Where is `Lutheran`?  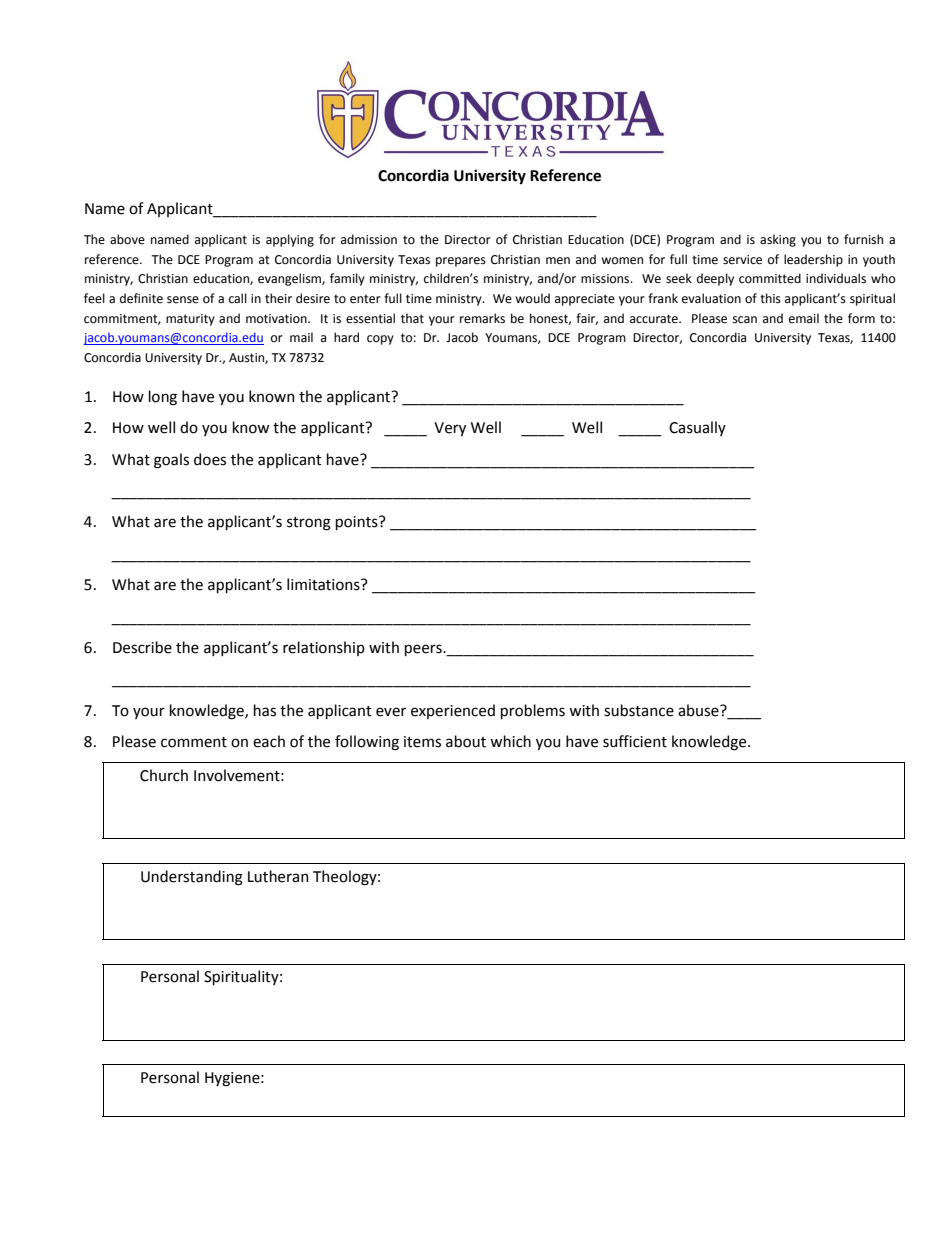
Lutheran is located at coordinates (278, 876).
